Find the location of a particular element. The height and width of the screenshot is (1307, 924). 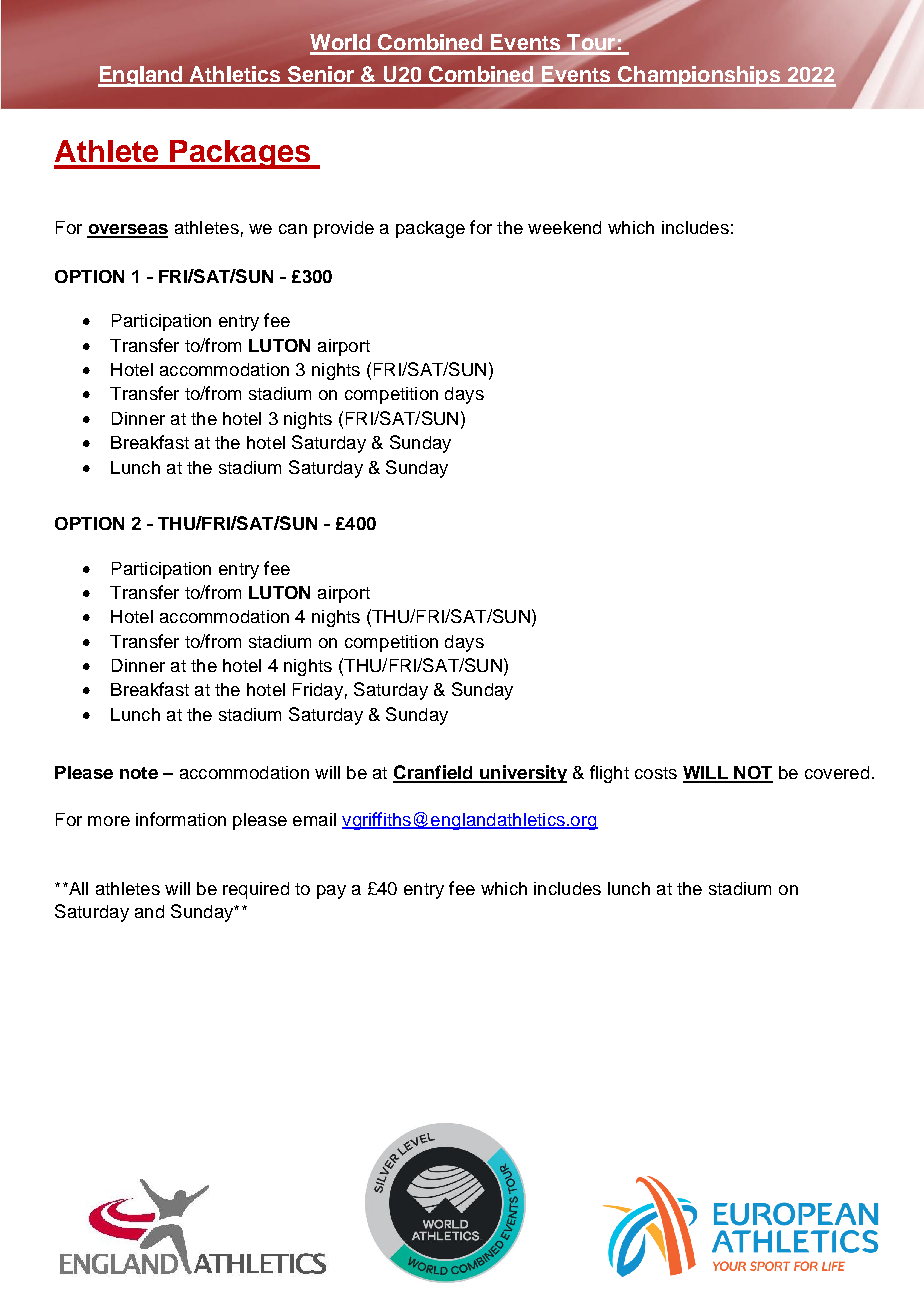

overseas is located at coordinates (127, 230).
